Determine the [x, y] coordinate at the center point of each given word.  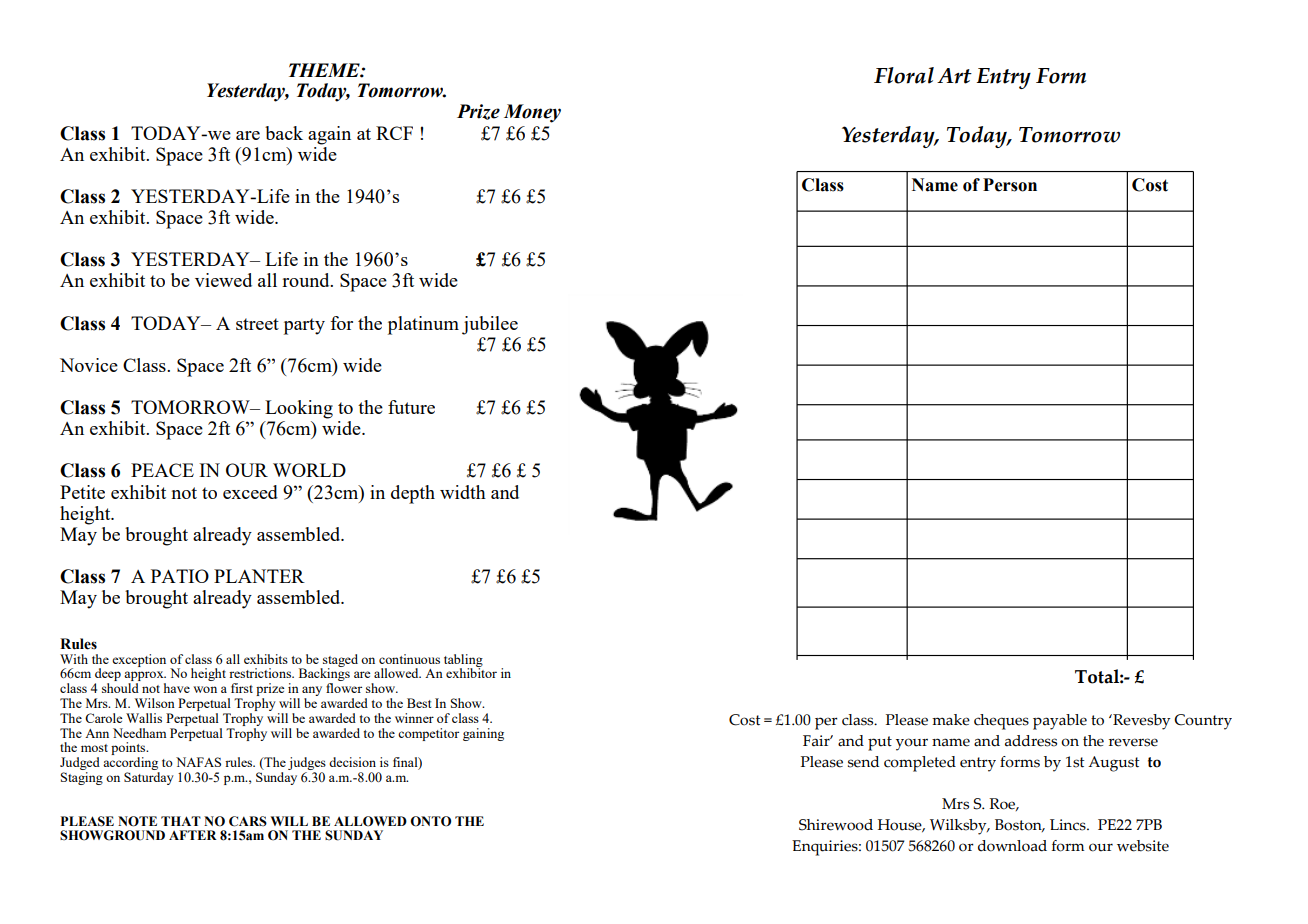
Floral [904, 75]
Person [1010, 185]
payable [1060, 722]
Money [532, 113]
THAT [181, 821]
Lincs [1069, 825]
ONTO [430, 821]
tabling [463, 661]
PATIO [180, 576]
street [257, 324]
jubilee [490, 325]
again [329, 135]
